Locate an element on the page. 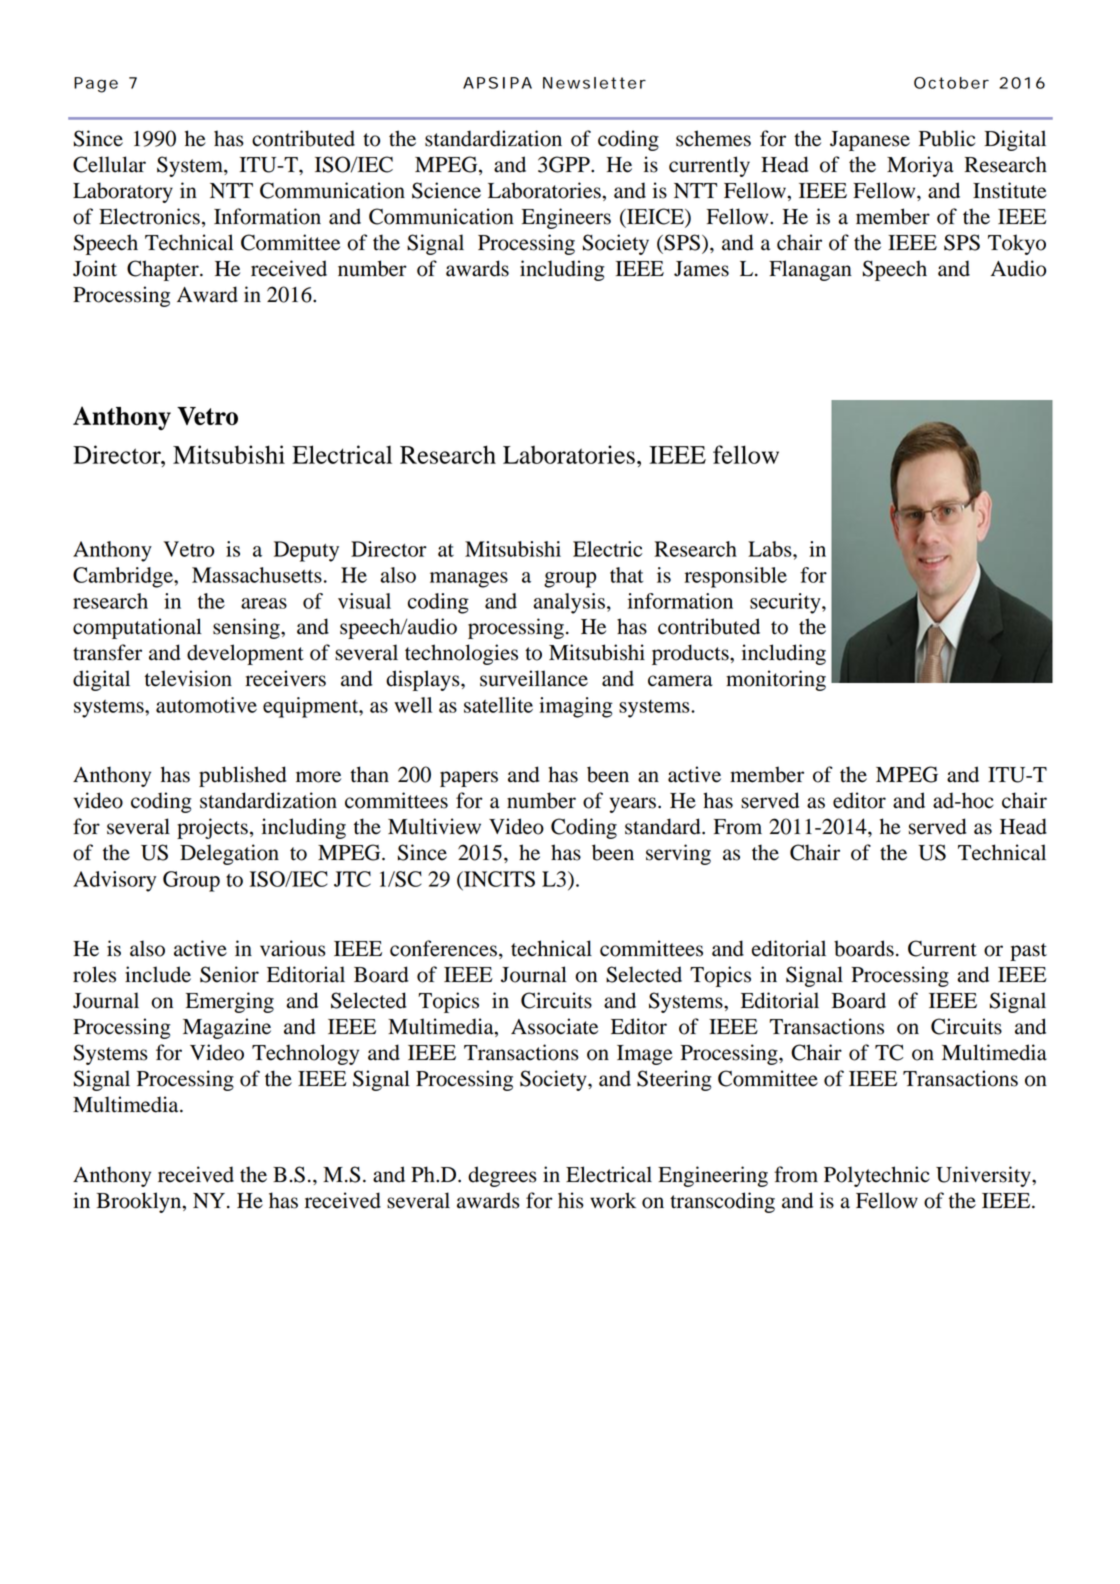  Page is located at coordinates (96, 85).
